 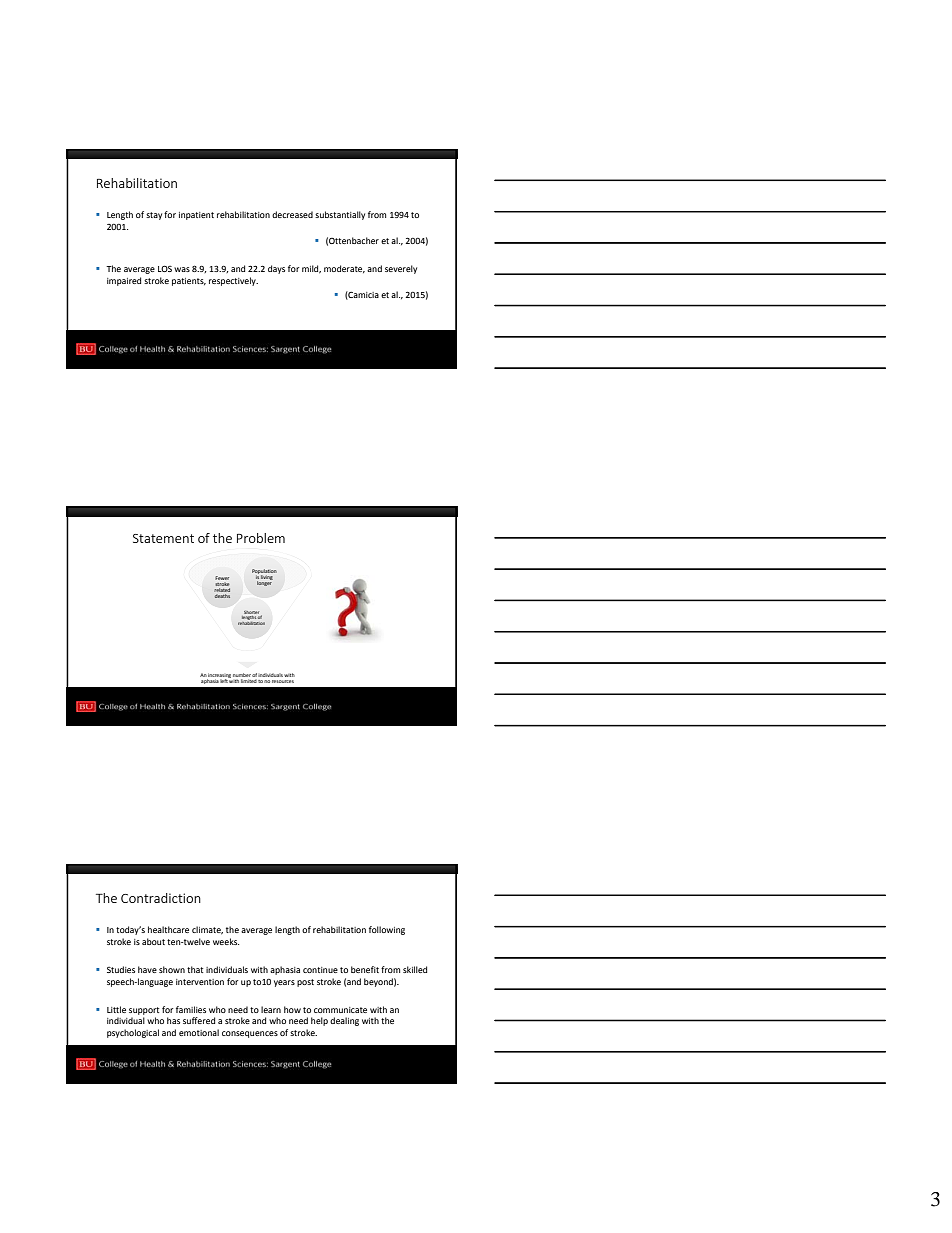 I want to click on stay, so click(x=154, y=216).
